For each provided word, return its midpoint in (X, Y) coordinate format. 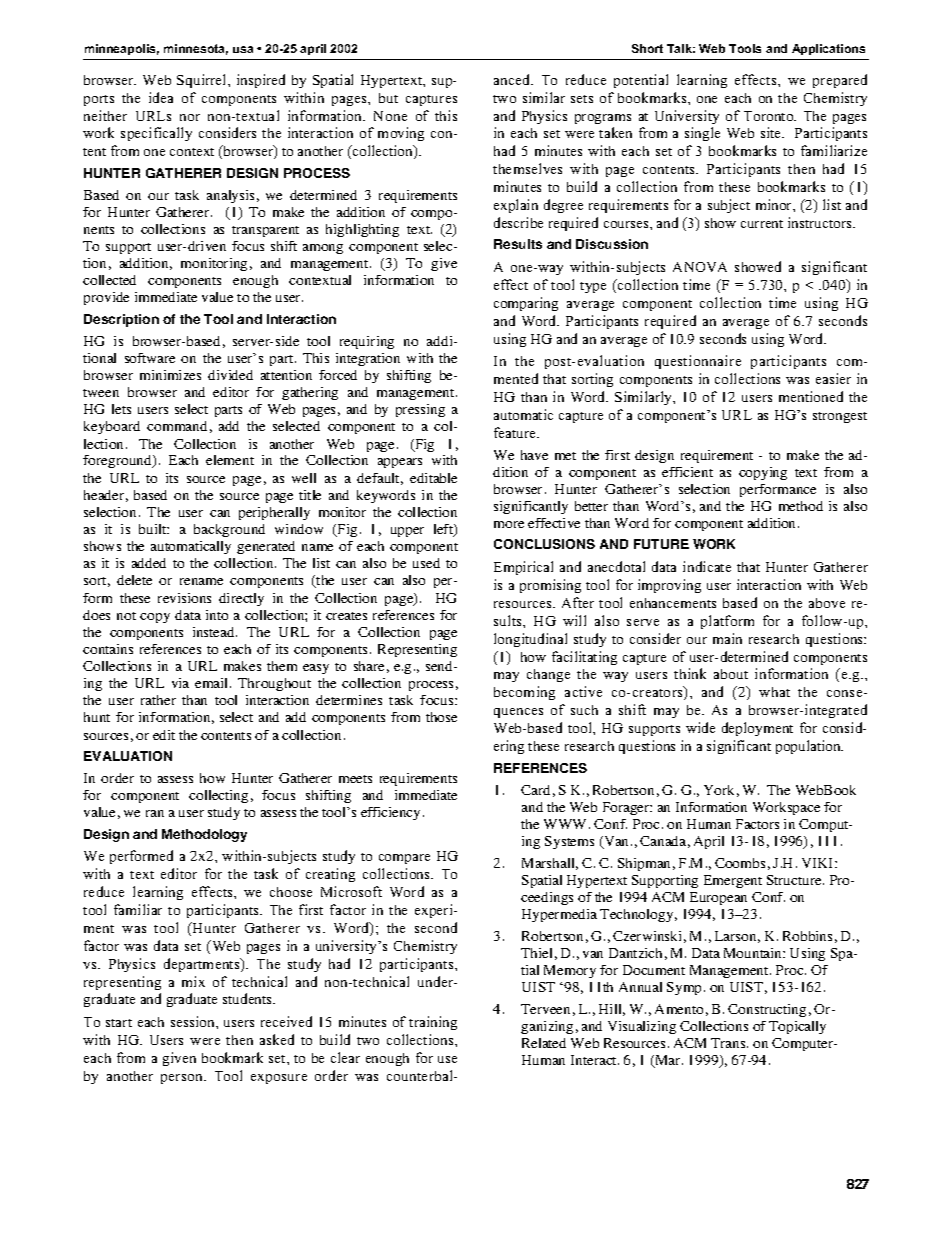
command (177, 426)
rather (158, 700)
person (183, 1079)
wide (700, 727)
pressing (420, 410)
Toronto (770, 116)
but (388, 98)
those (441, 717)
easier (833, 378)
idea (161, 97)
